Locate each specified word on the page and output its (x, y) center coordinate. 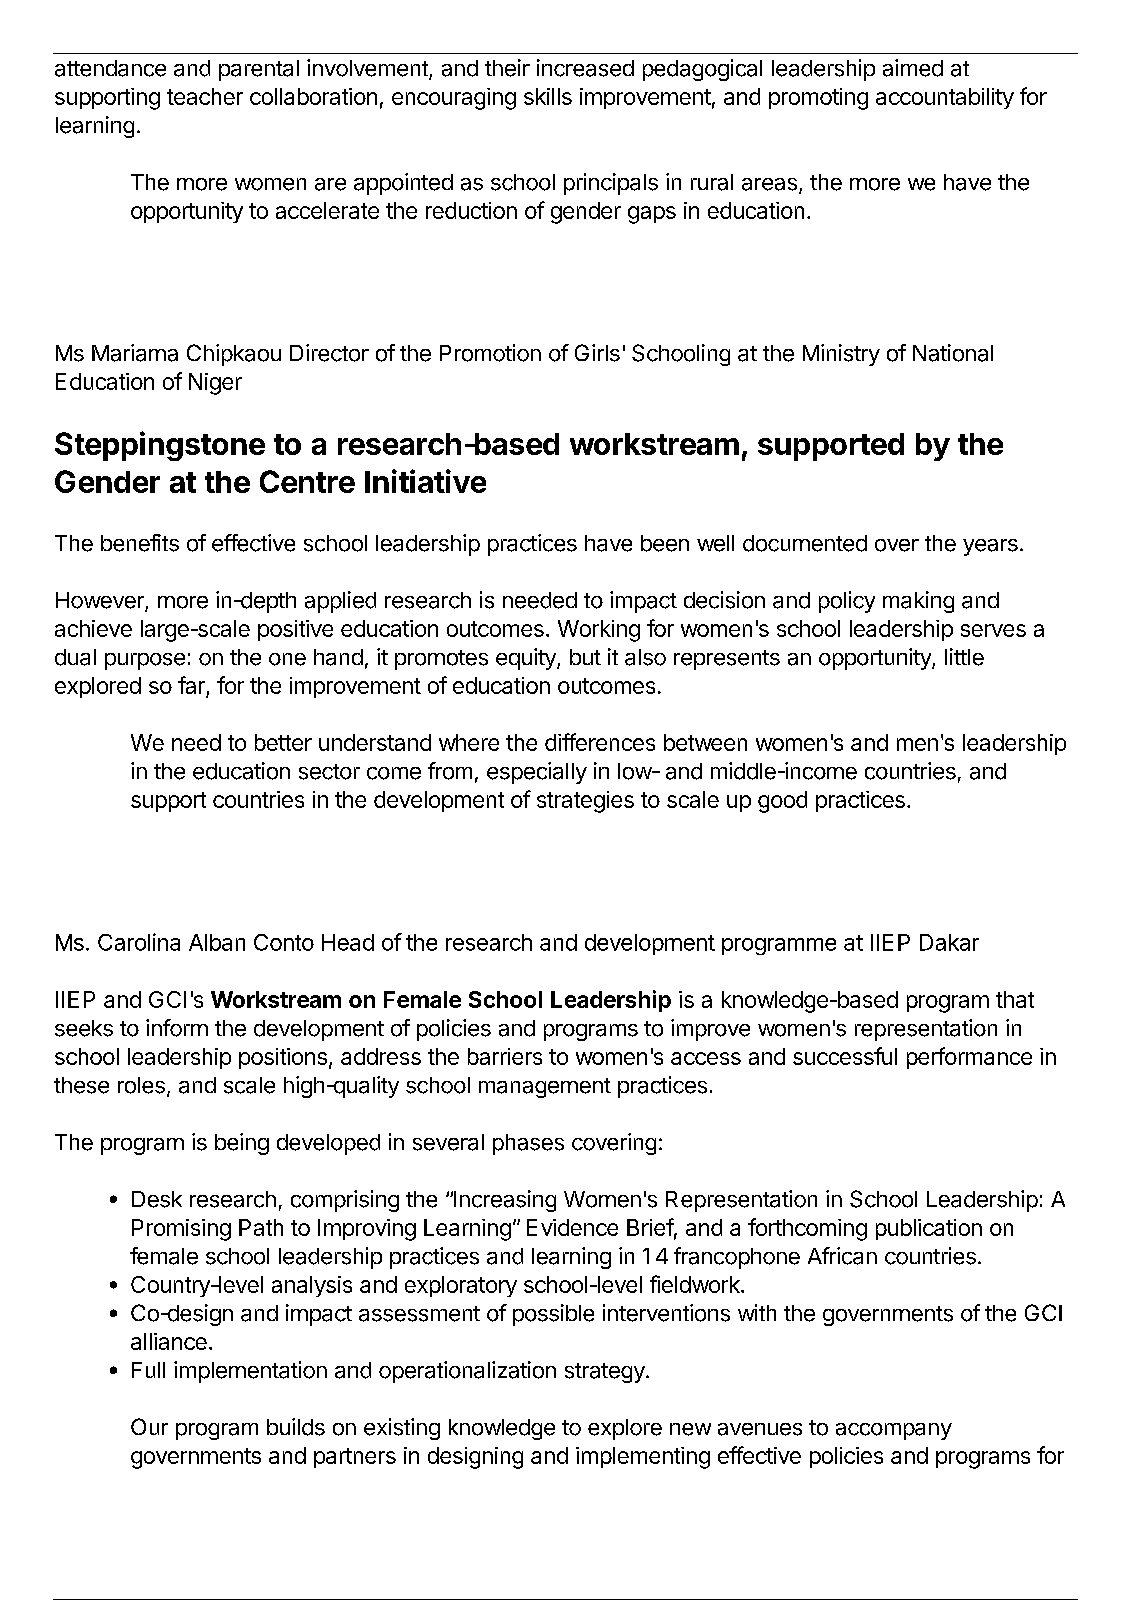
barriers (505, 1056)
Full (148, 1370)
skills (548, 96)
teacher (205, 96)
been (665, 543)
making (918, 602)
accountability (945, 98)
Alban (217, 942)
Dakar (949, 942)
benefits (140, 543)
